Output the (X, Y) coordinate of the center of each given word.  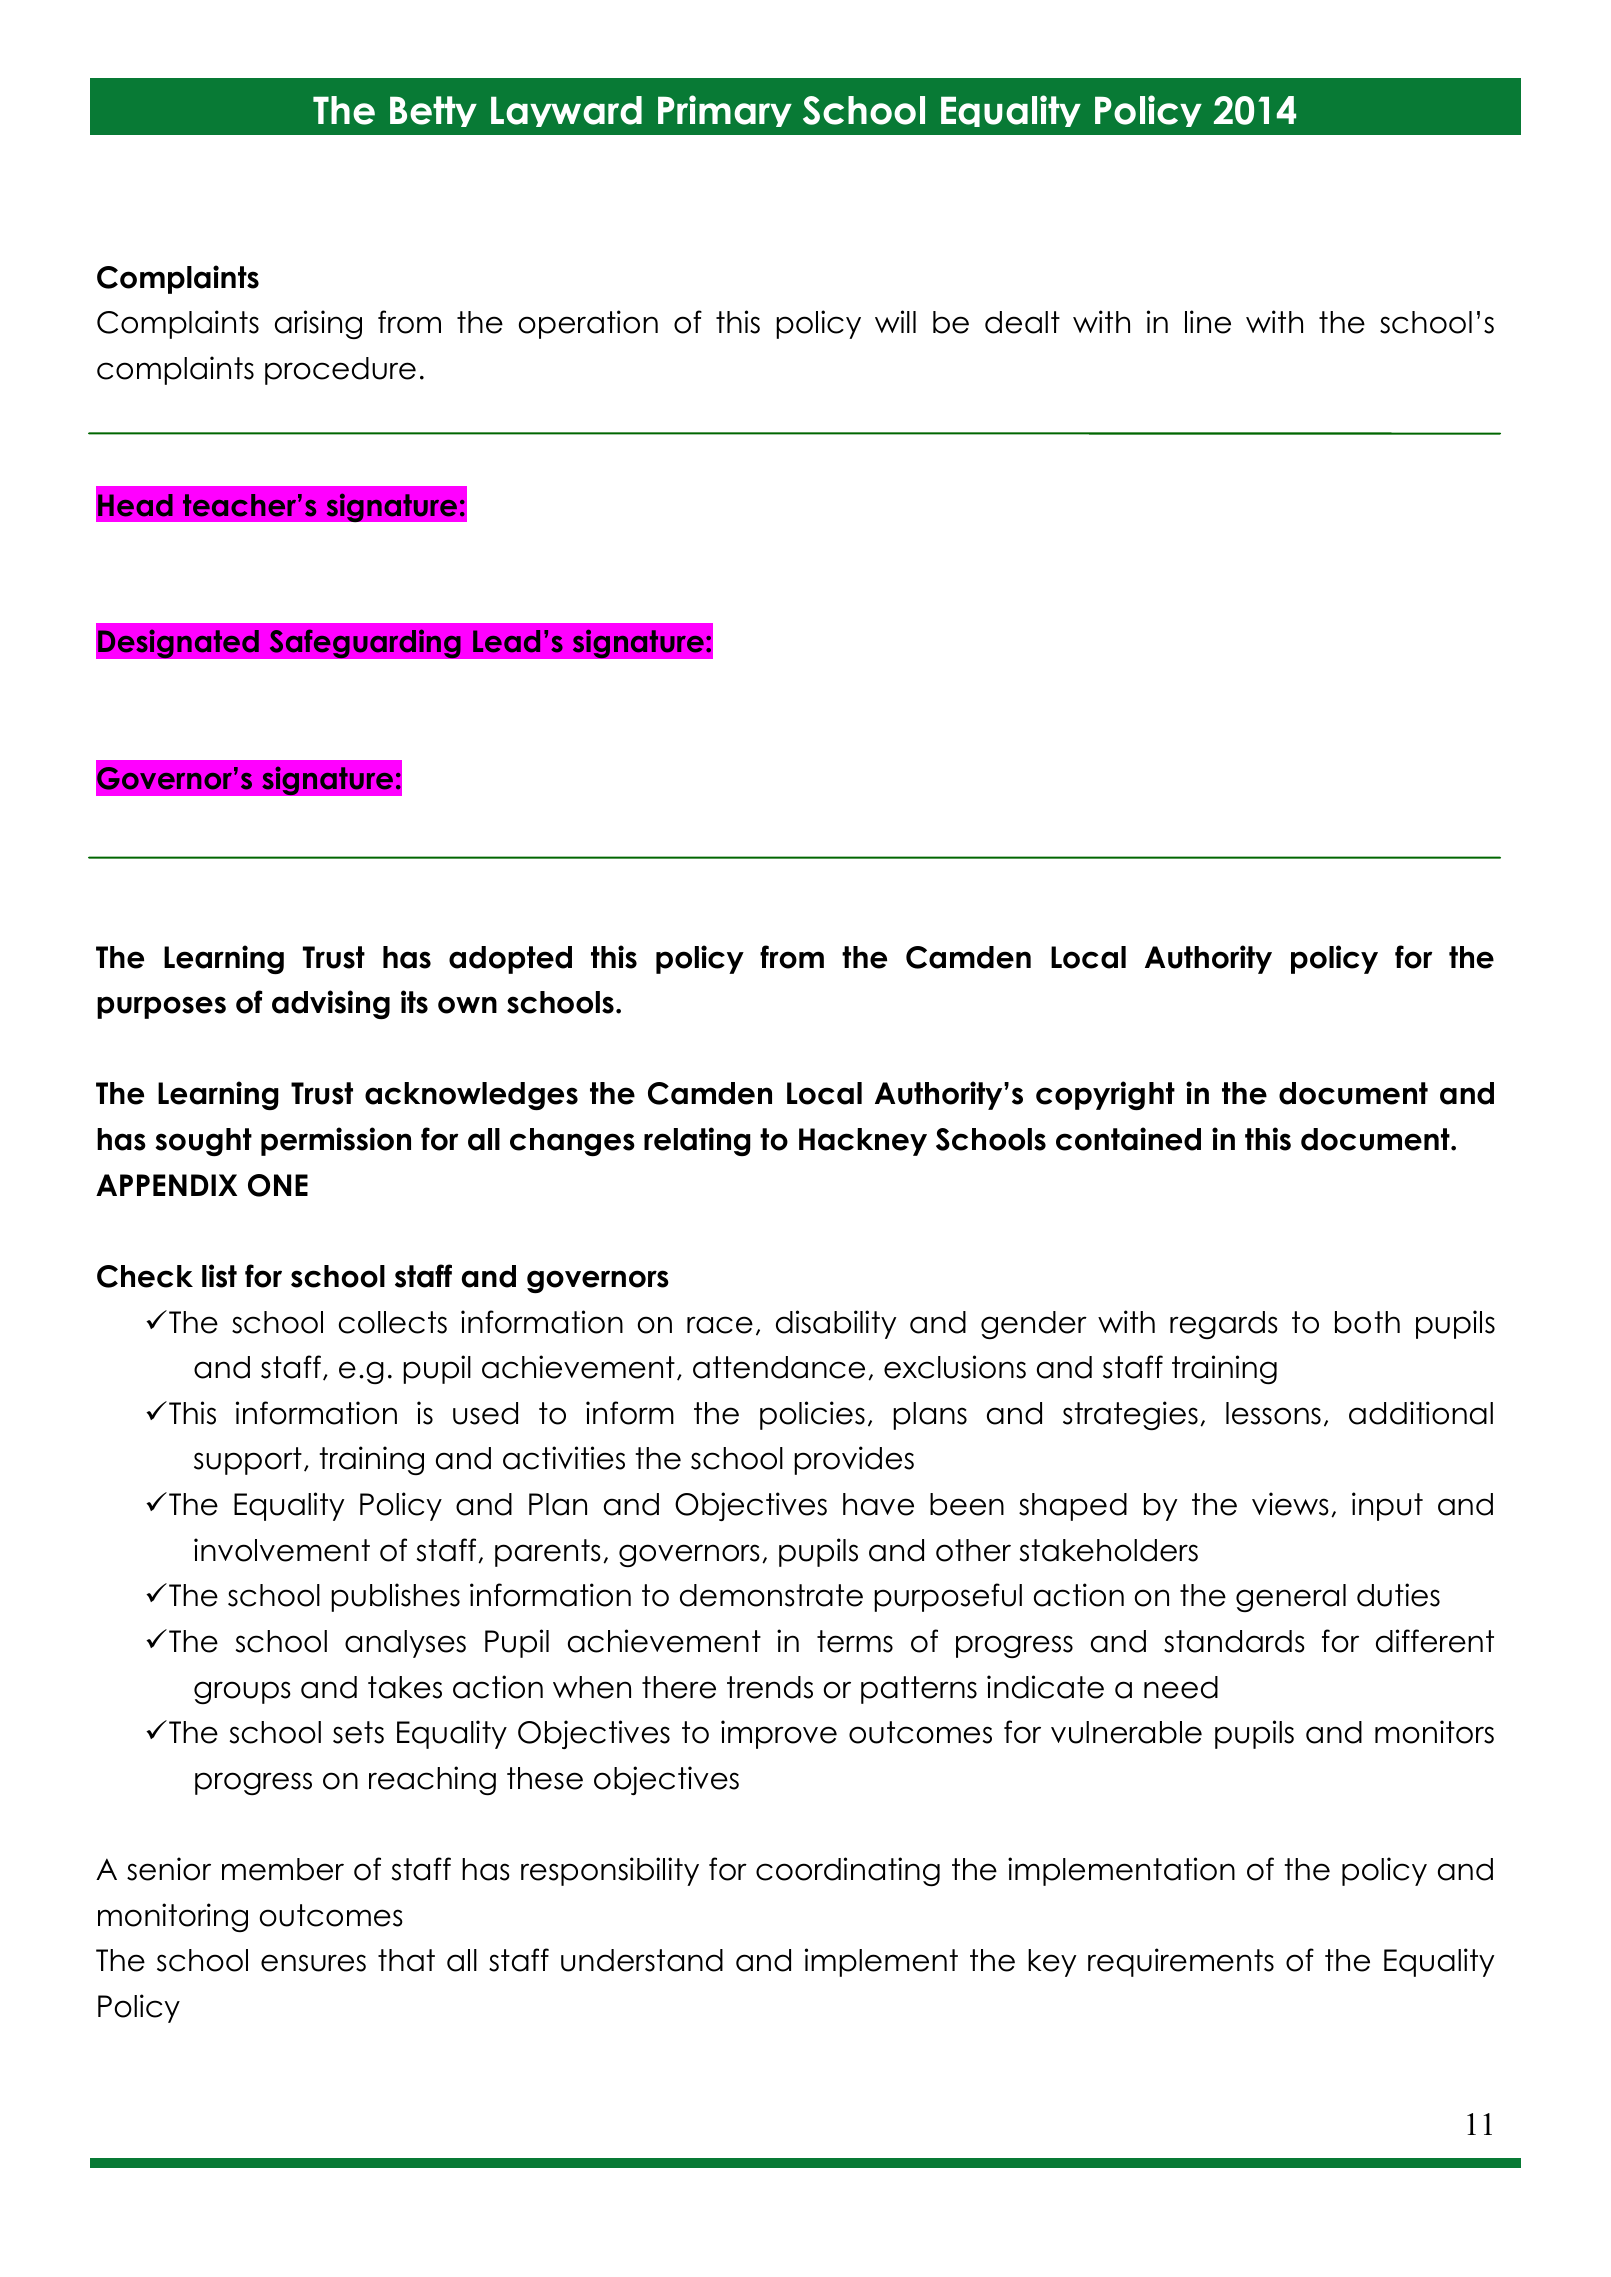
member (283, 1869)
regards (1224, 1325)
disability (836, 1324)
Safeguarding (365, 644)
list (219, 1276)
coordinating (848, 1871)
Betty (433, 111)
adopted (510, 960)
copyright (1105, 1095)
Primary (725, 111)
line (1208, 322)
